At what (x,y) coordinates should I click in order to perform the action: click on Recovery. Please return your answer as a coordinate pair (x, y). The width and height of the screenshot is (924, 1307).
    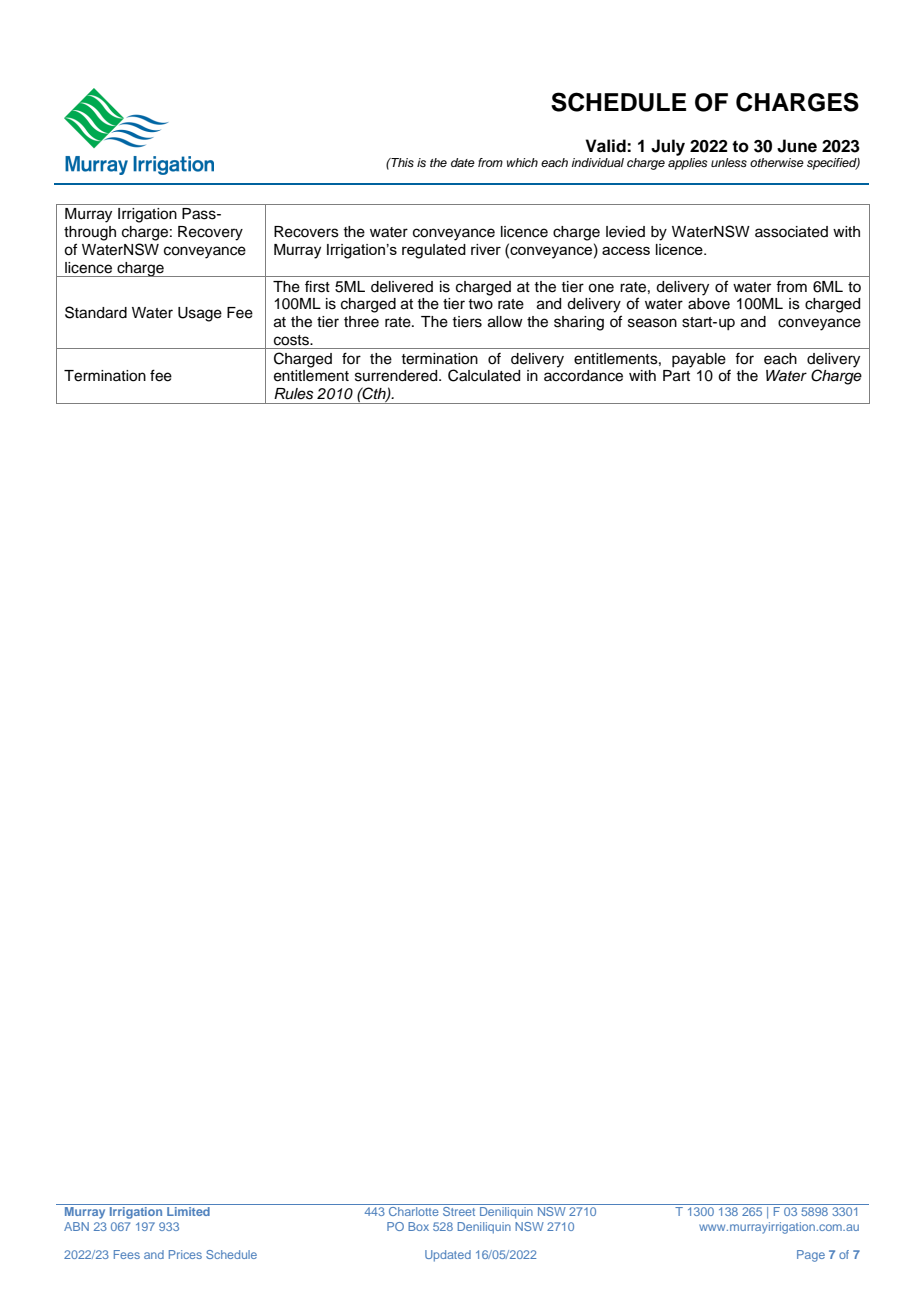
    Looking at the image, I should click on (210, 233).
